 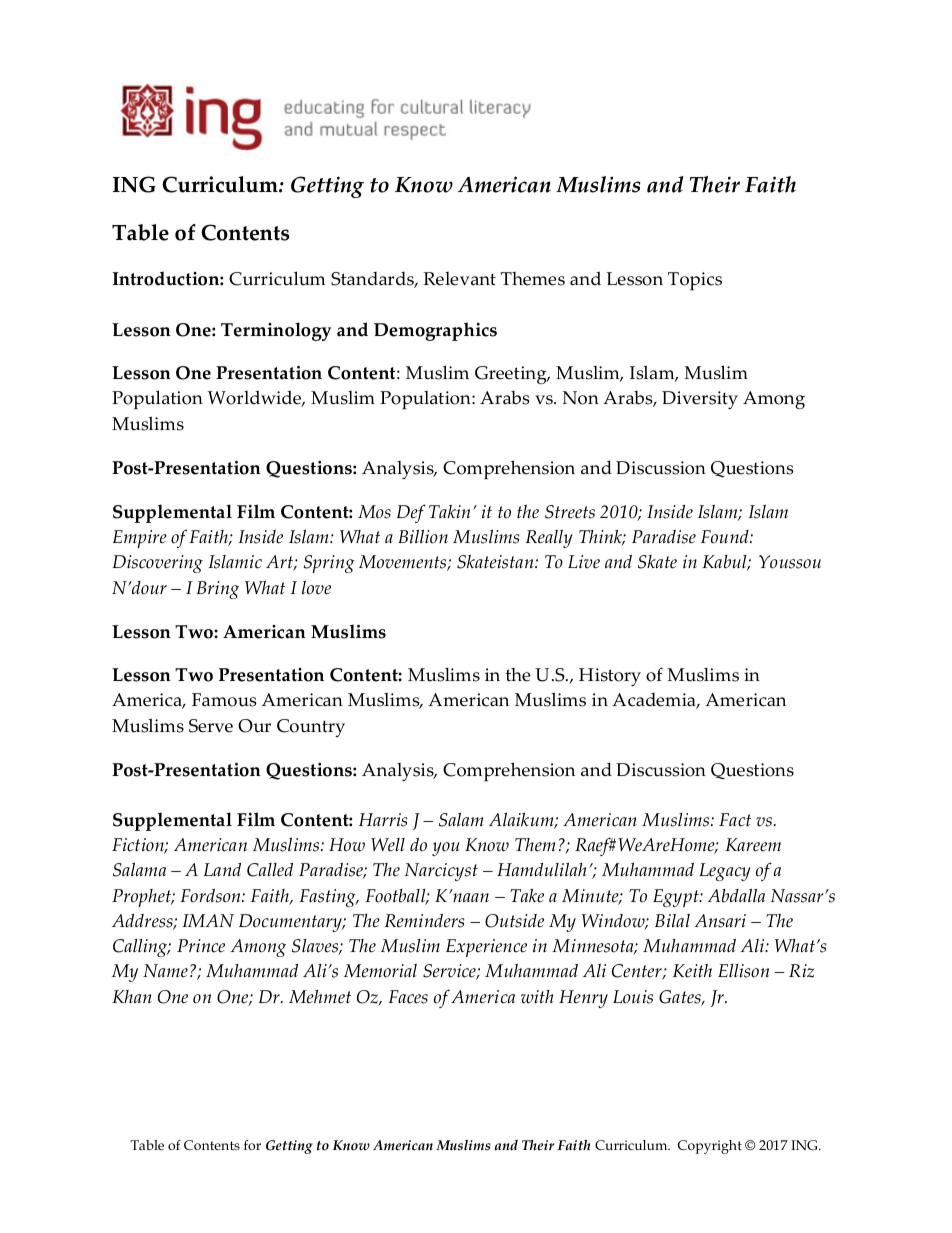 I want to click on Relevant, so click(x=459, y=279).
